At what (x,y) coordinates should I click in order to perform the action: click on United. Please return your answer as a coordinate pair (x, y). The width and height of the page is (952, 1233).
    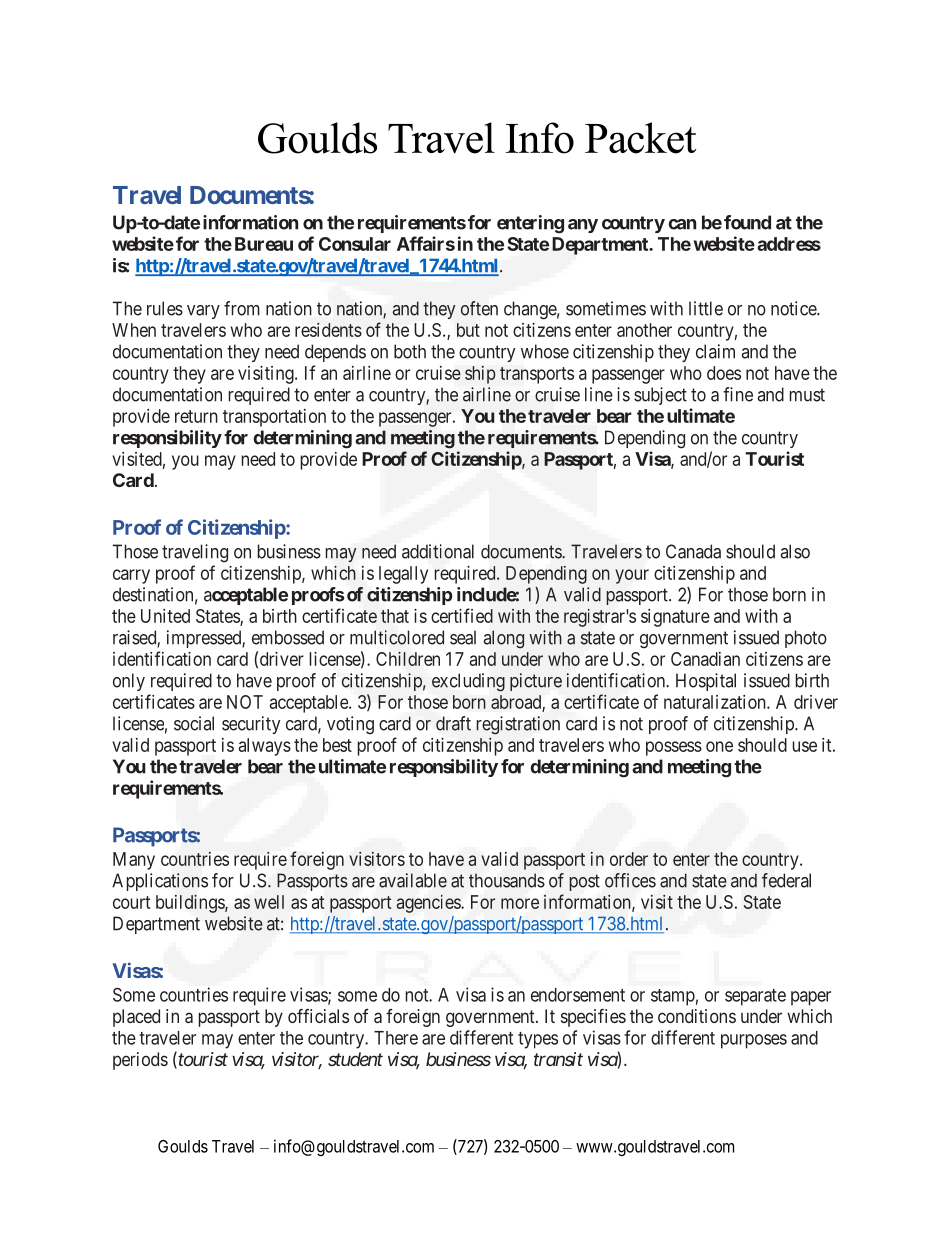
    Looking at the image, I should click on (165, 616).
